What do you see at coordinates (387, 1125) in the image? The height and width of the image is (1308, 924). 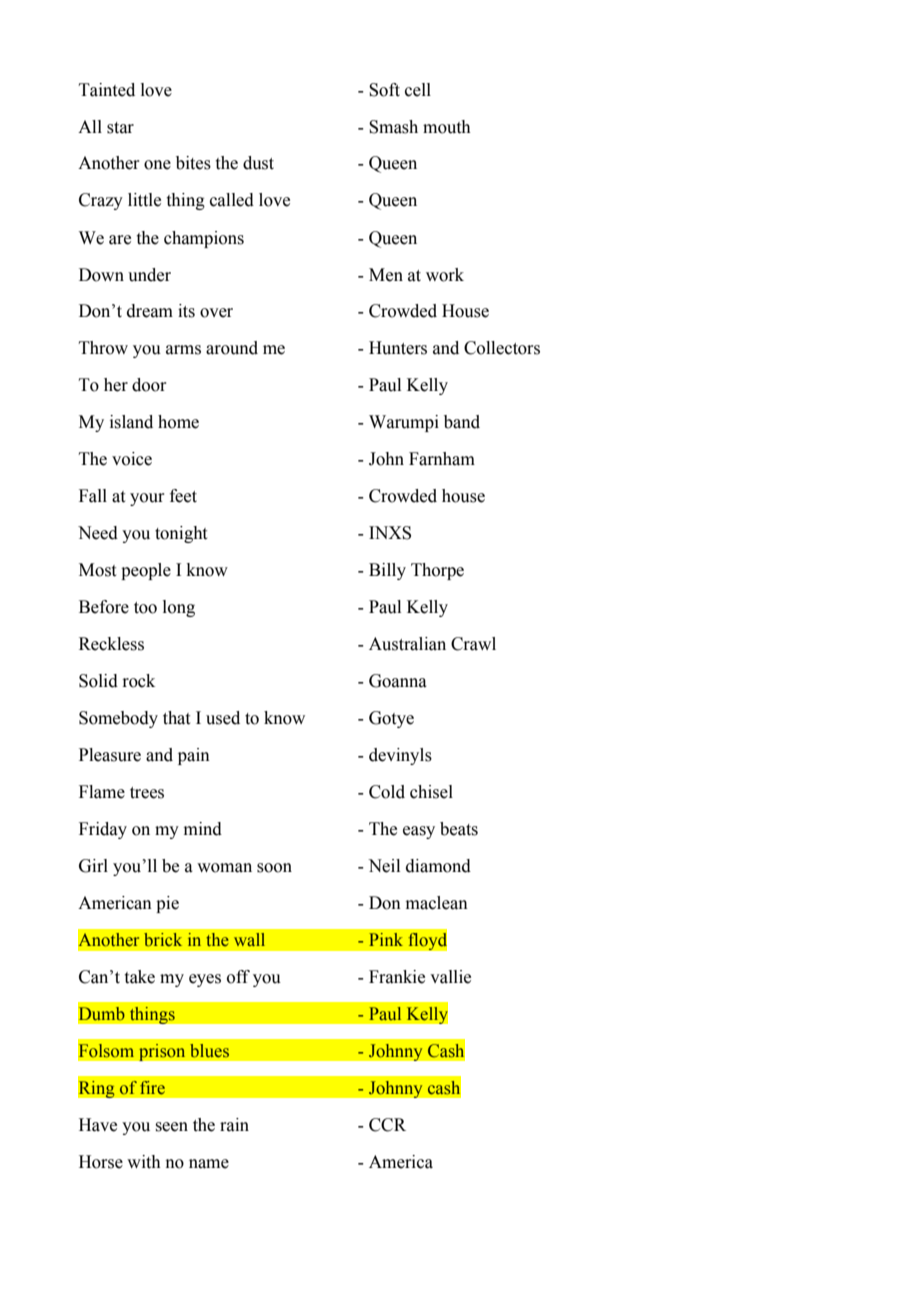 I see `CCR` at bounding box center [387, 1125].
